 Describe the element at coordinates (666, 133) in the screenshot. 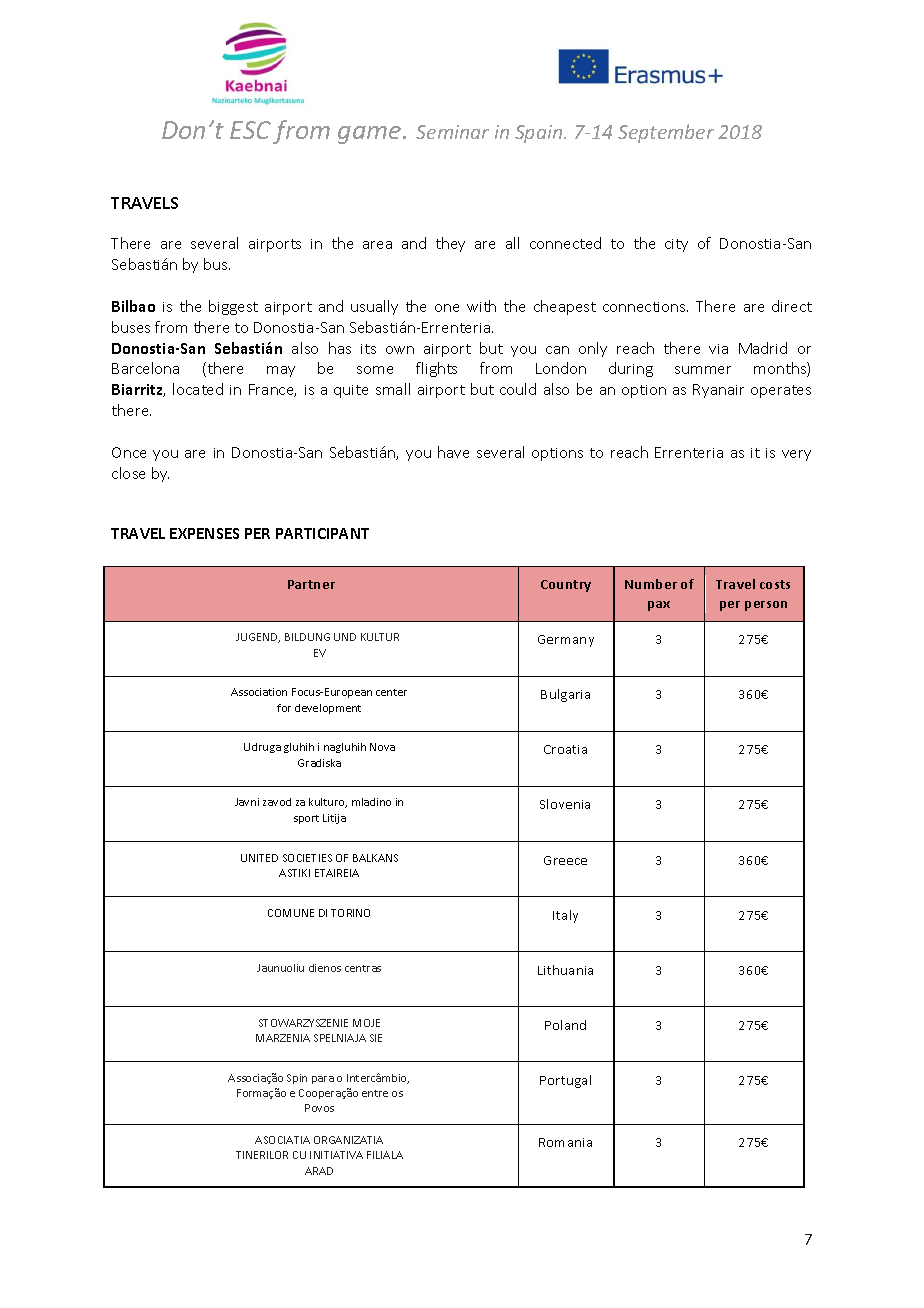

I see `September` at that location.
